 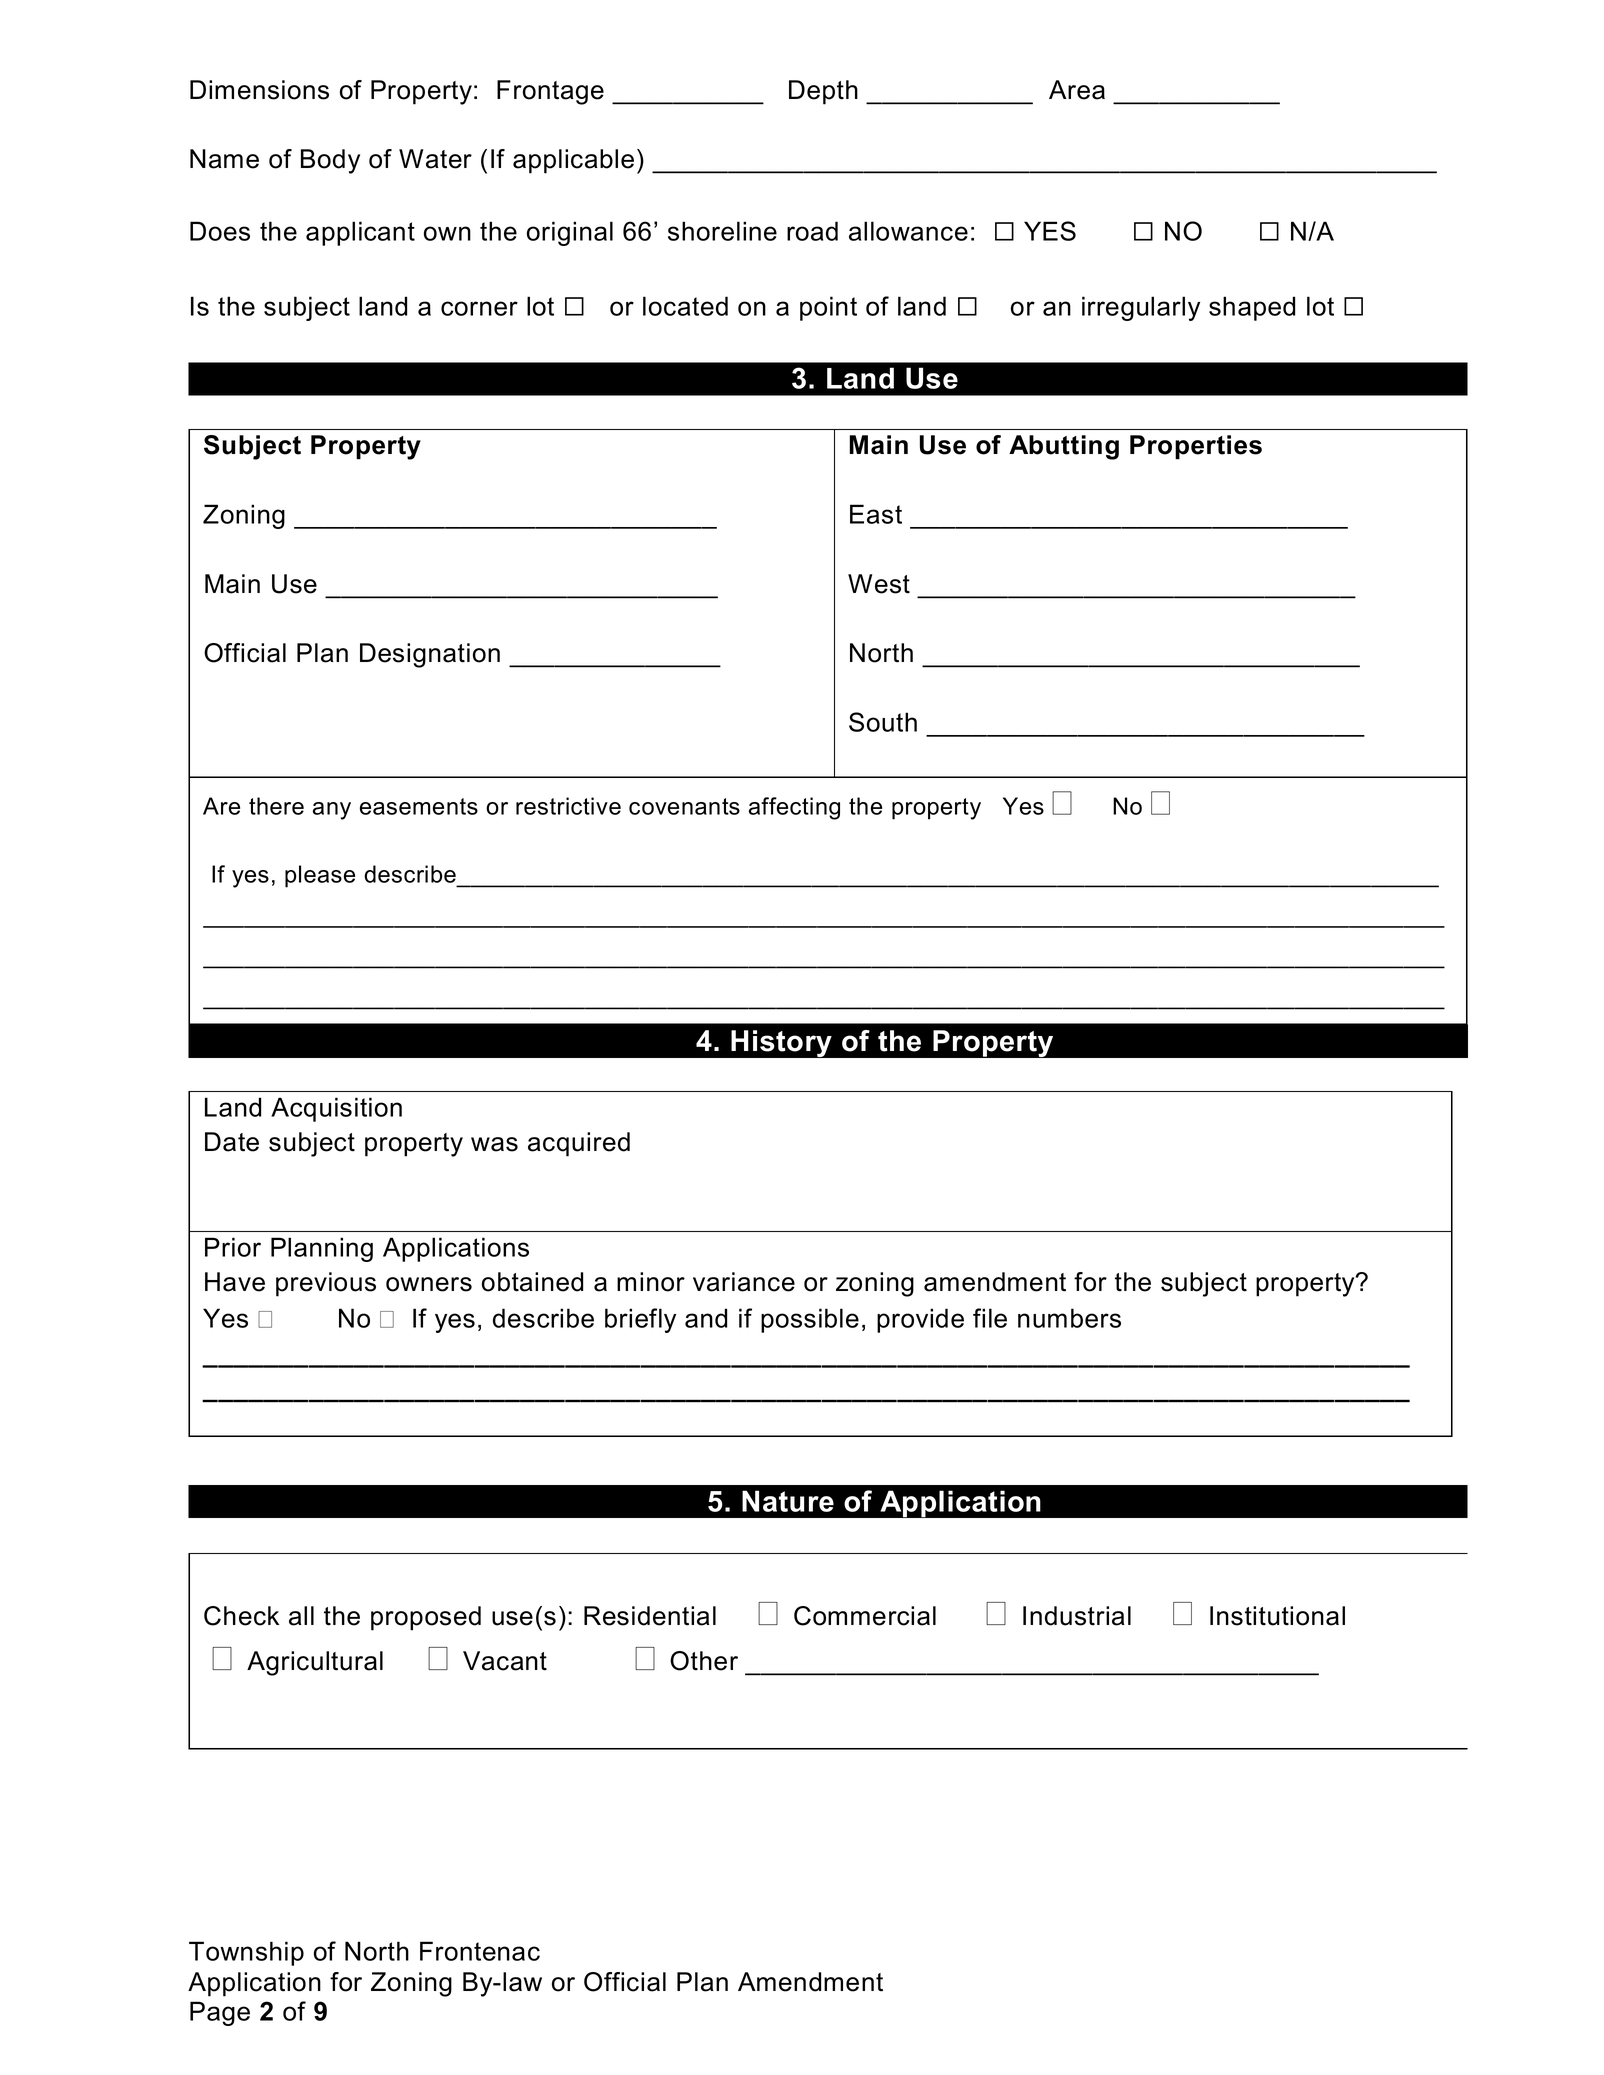 I want to click on Township, so click(x=246, y=1953).
